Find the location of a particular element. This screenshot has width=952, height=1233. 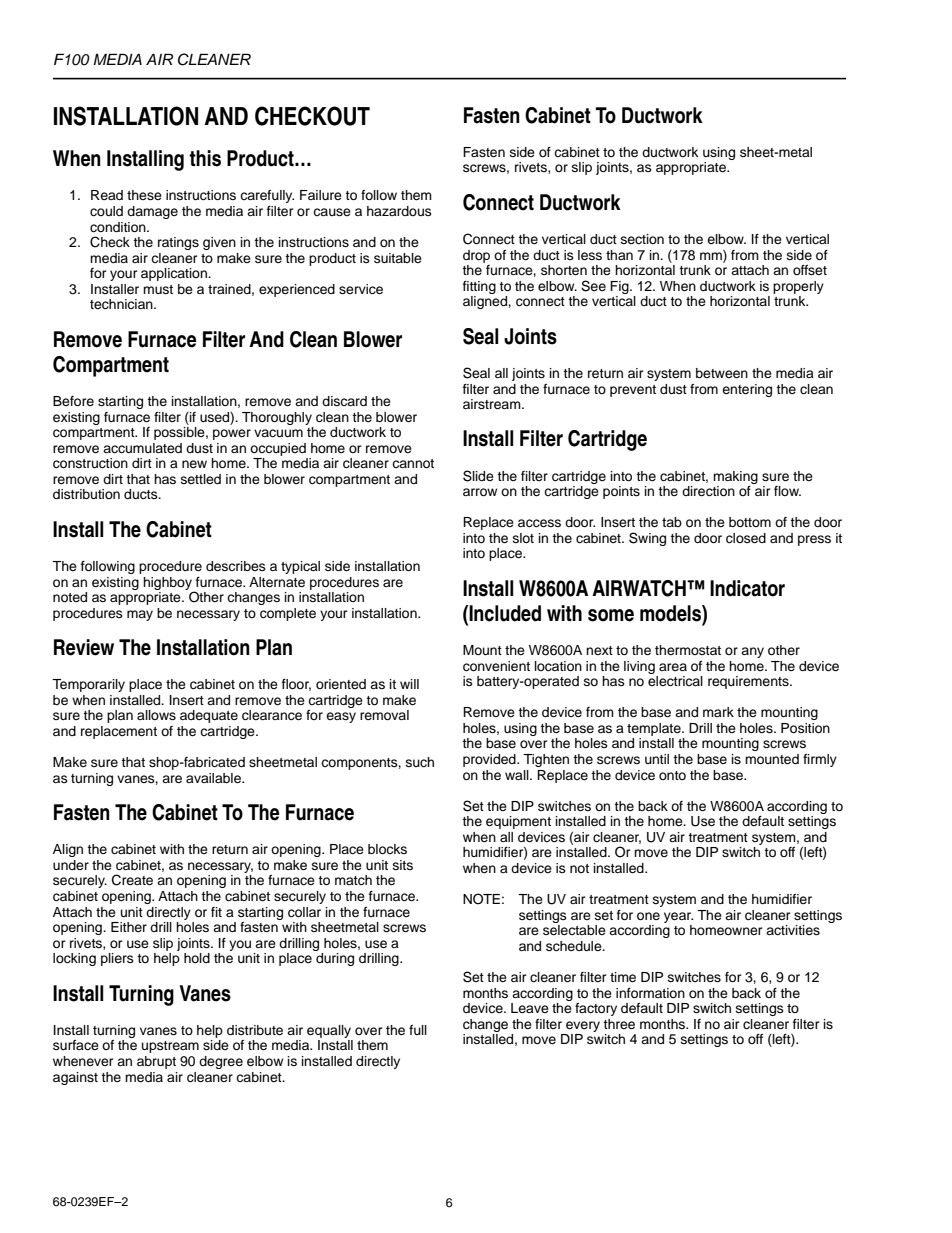

convenient is located at coordinates (496, 666).
